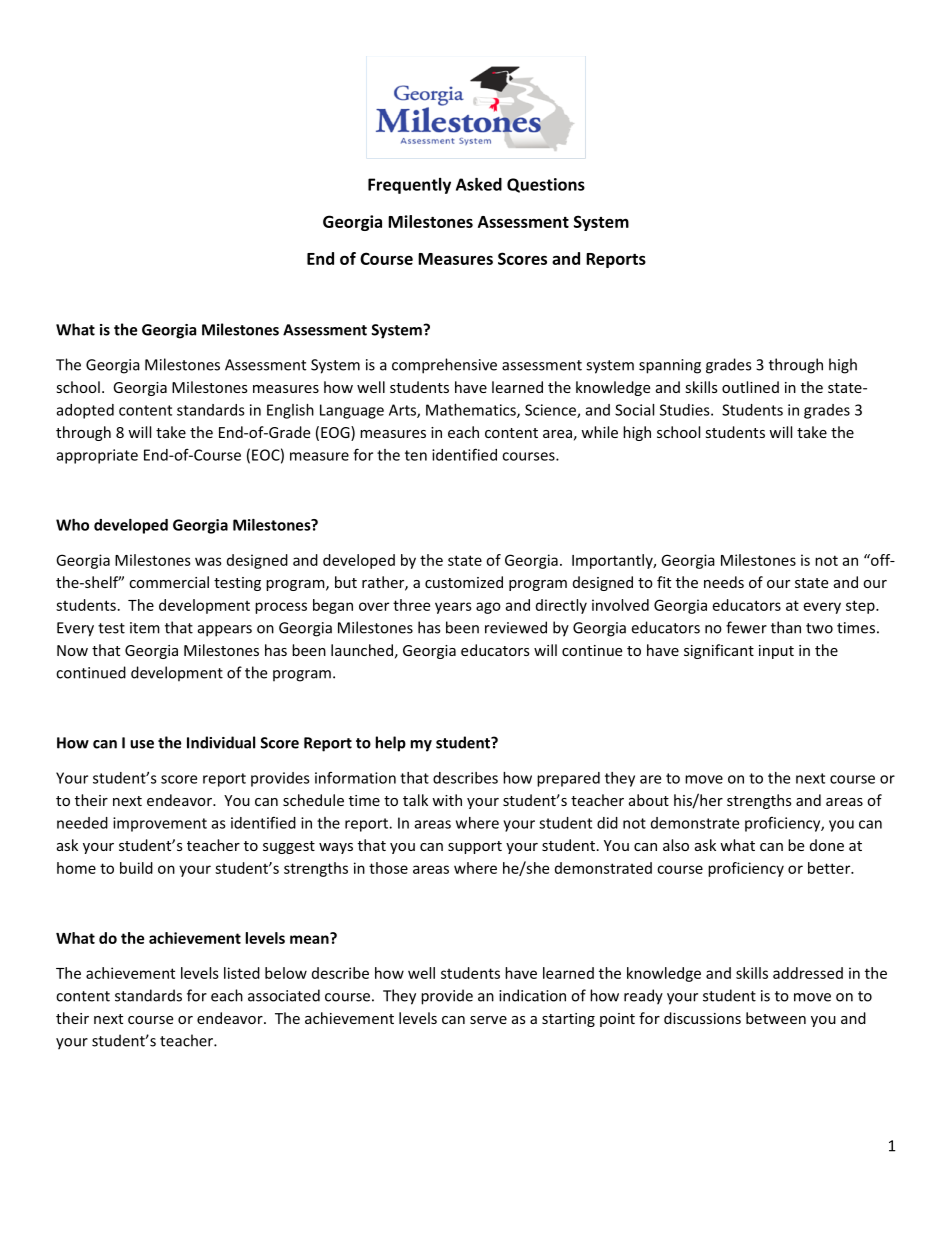  I want to click on appropriate, so click(97, 456).
